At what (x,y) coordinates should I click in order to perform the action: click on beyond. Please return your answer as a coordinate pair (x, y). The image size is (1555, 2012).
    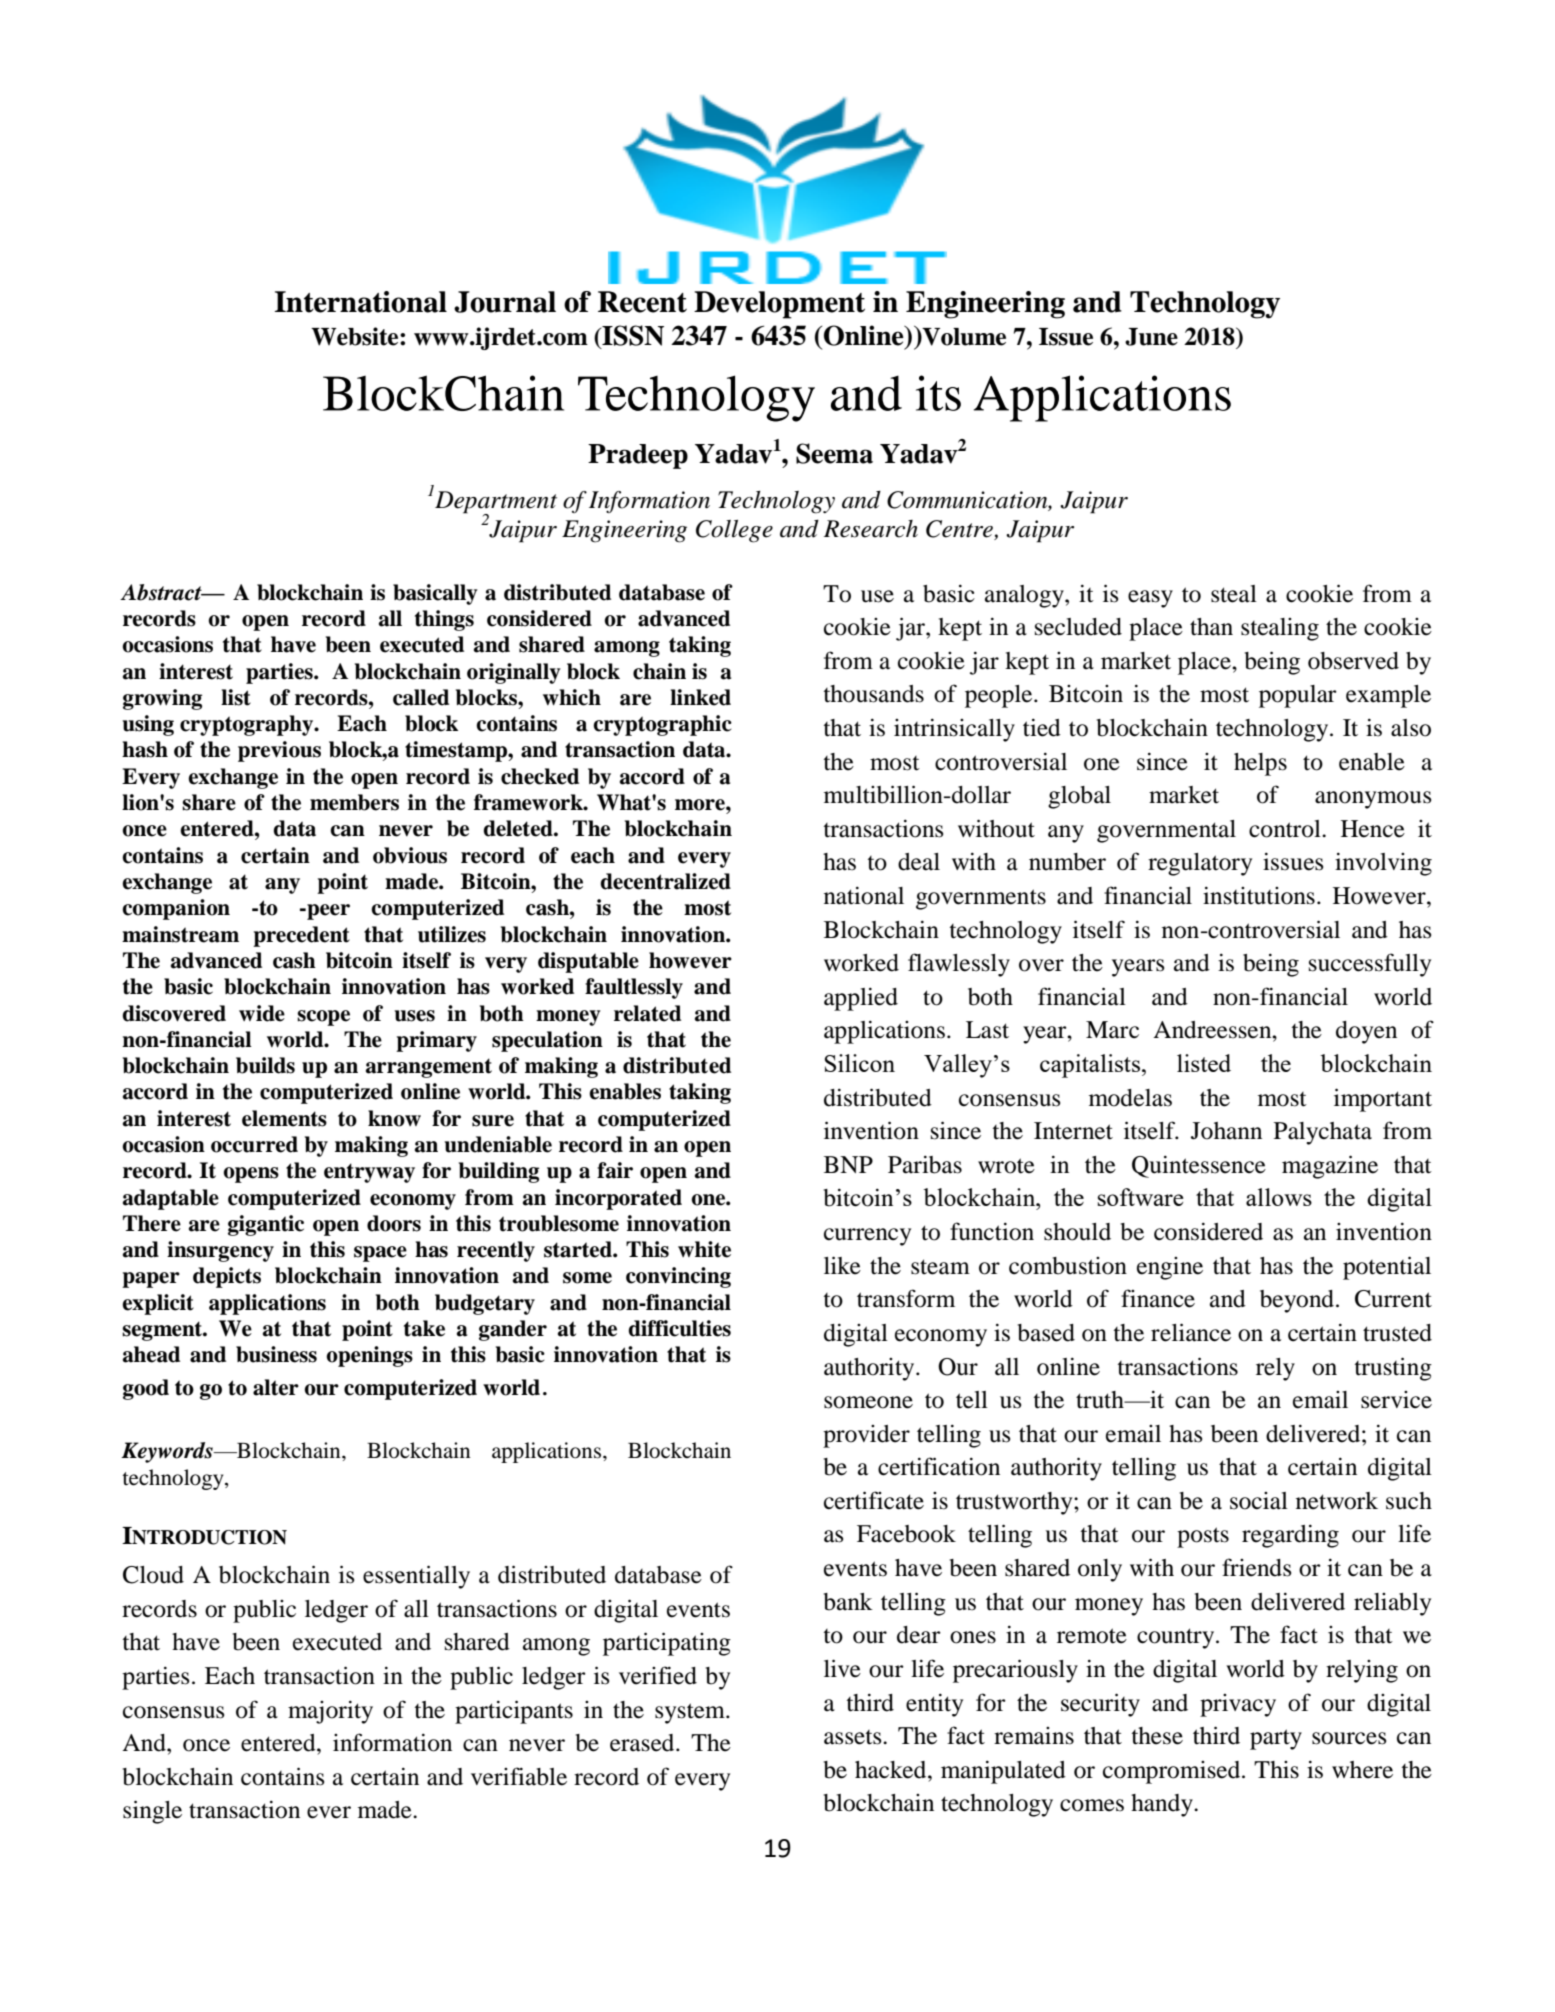
    Looking at the image, I should click on (1297, 1301).
